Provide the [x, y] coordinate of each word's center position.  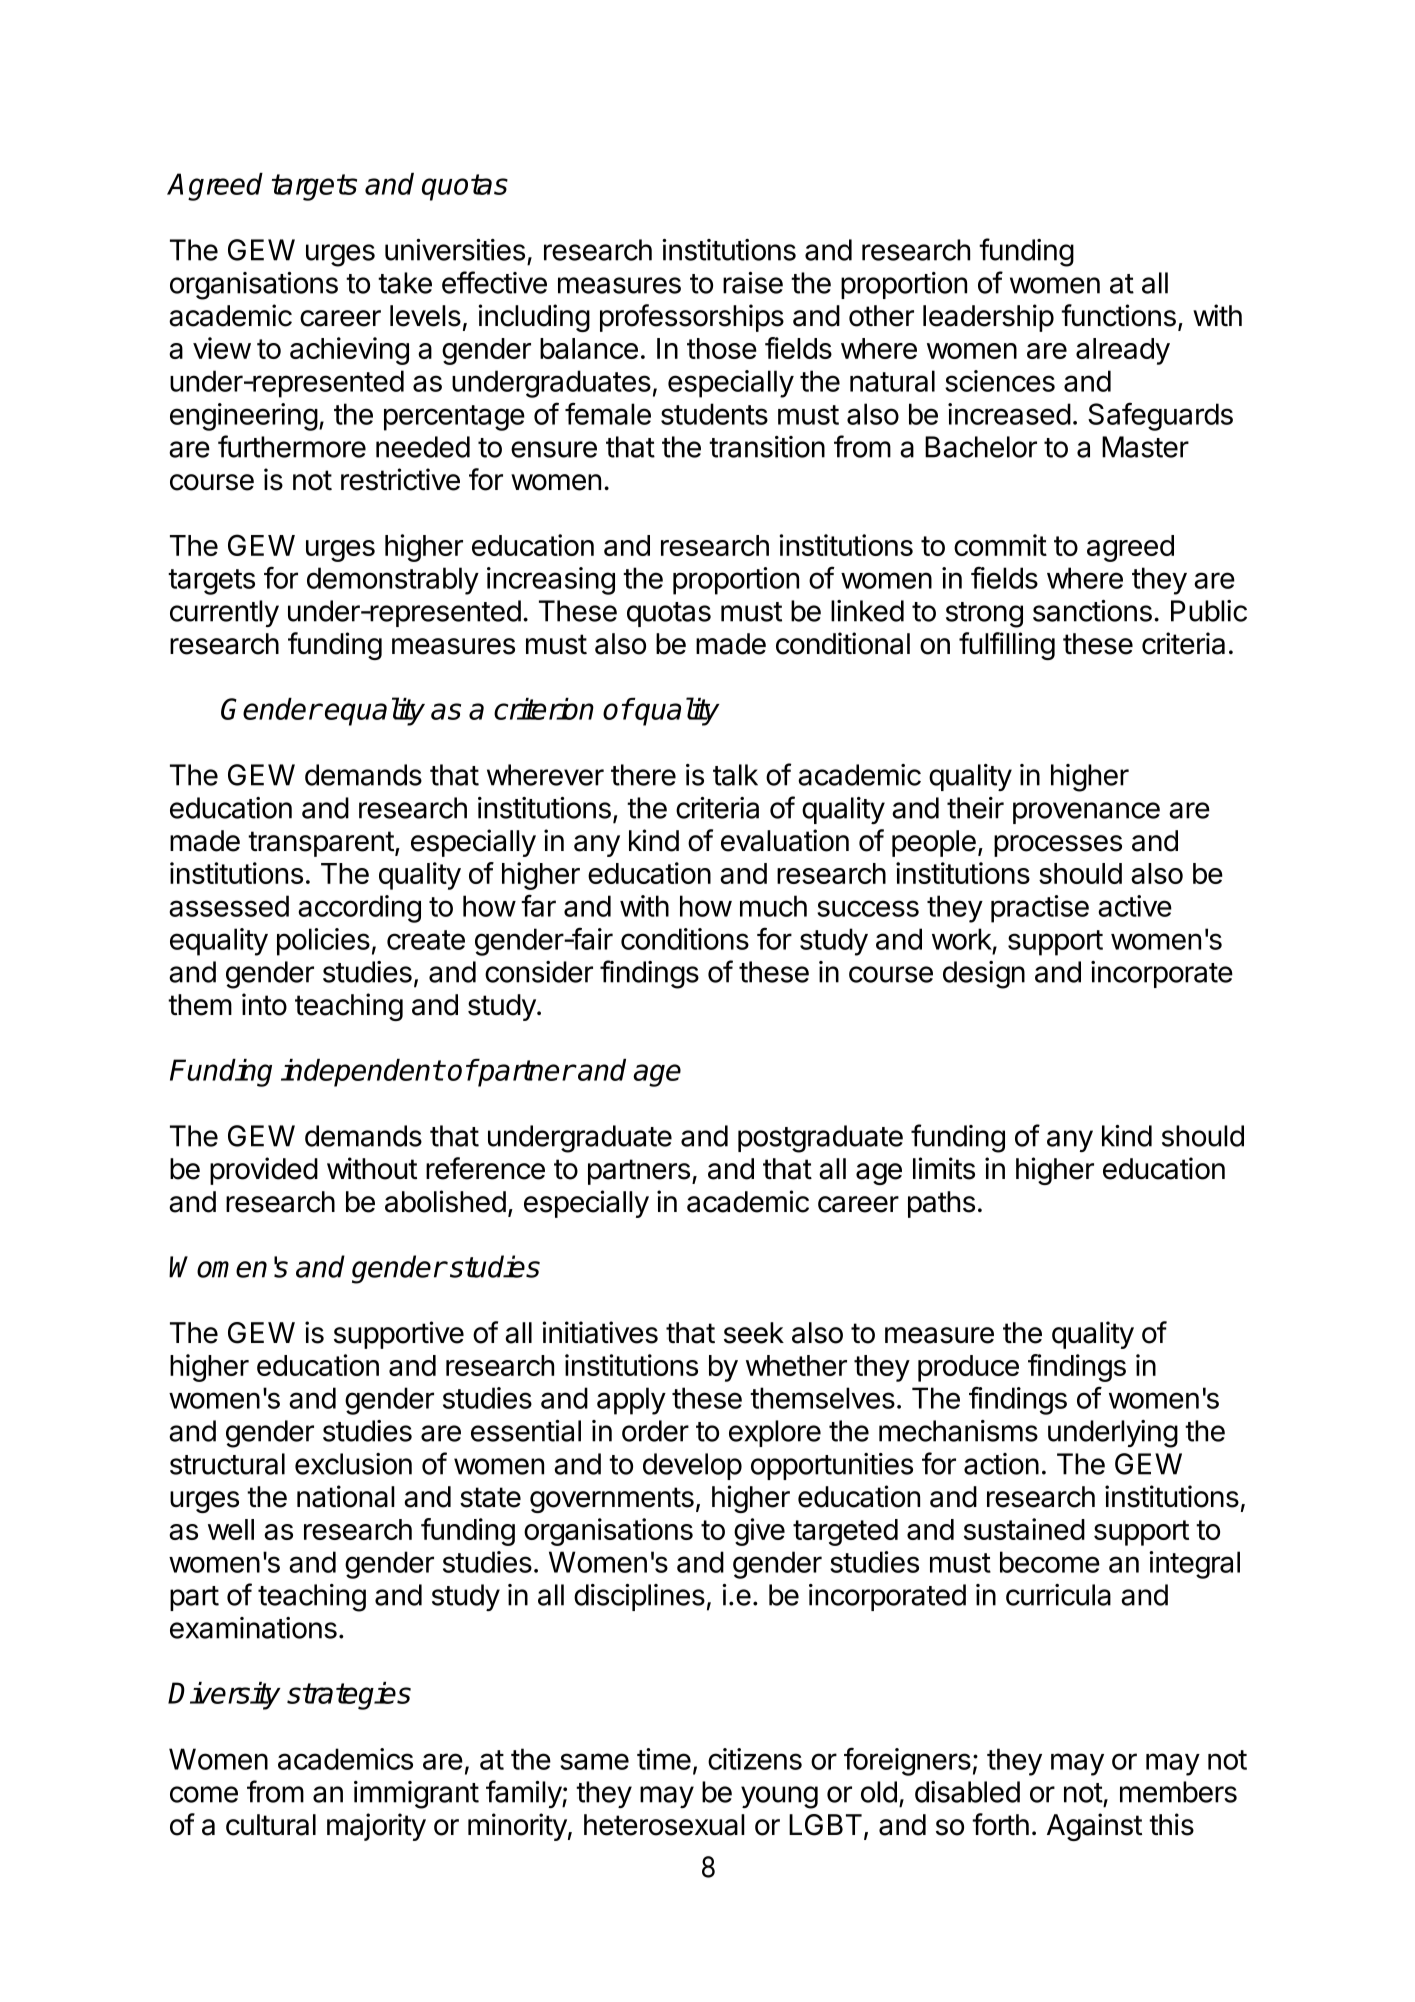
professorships [692, 318]
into [264, 1004]
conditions [685, 939]
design [984, 975]
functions [1118, 315]
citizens [755, 1759]
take [405, 283]
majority [376, 1827]
